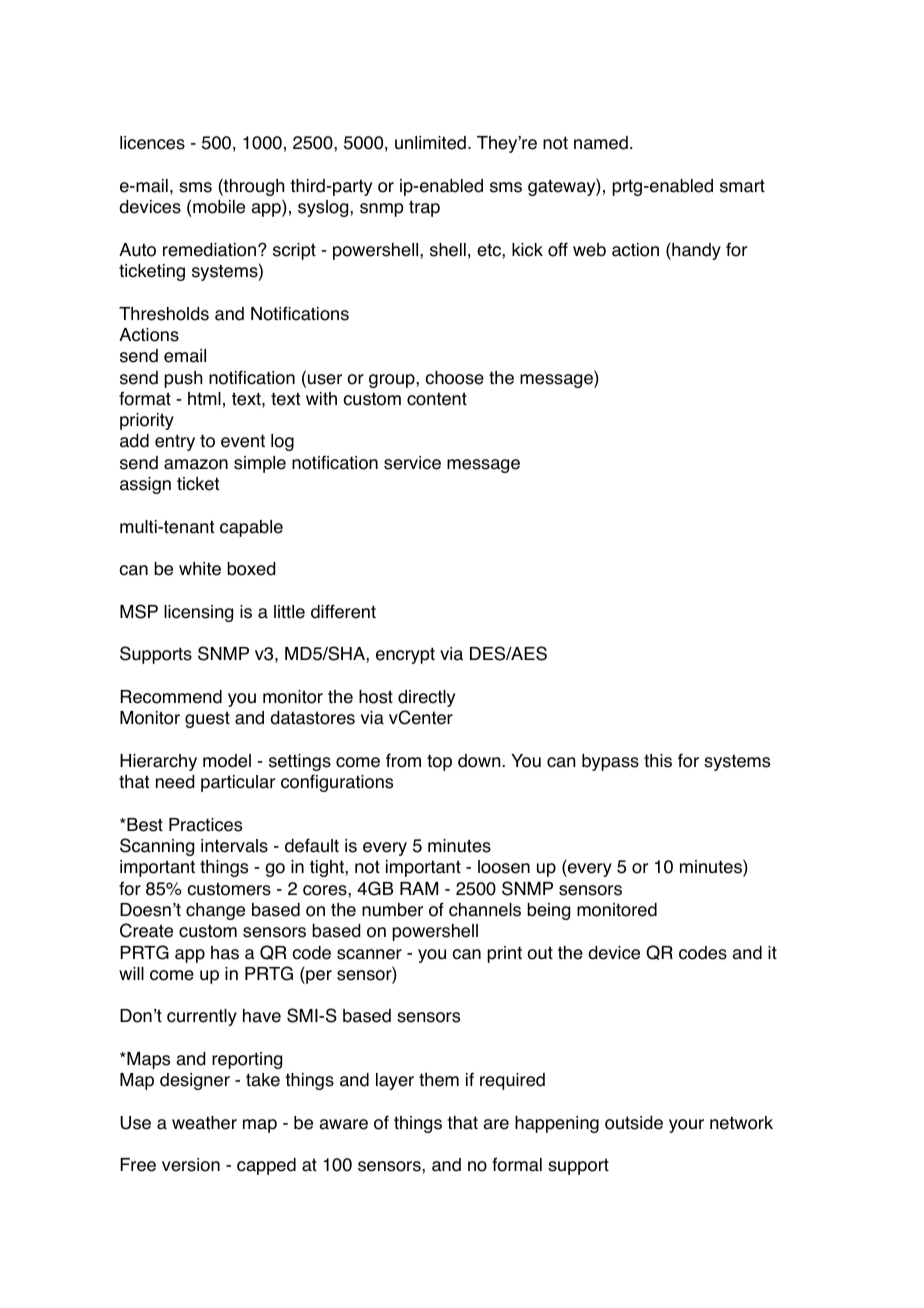 The width and height of the document is (924, 1308). Describe the element at coordinates (227, 761) in the document. I see `model` at that location.
